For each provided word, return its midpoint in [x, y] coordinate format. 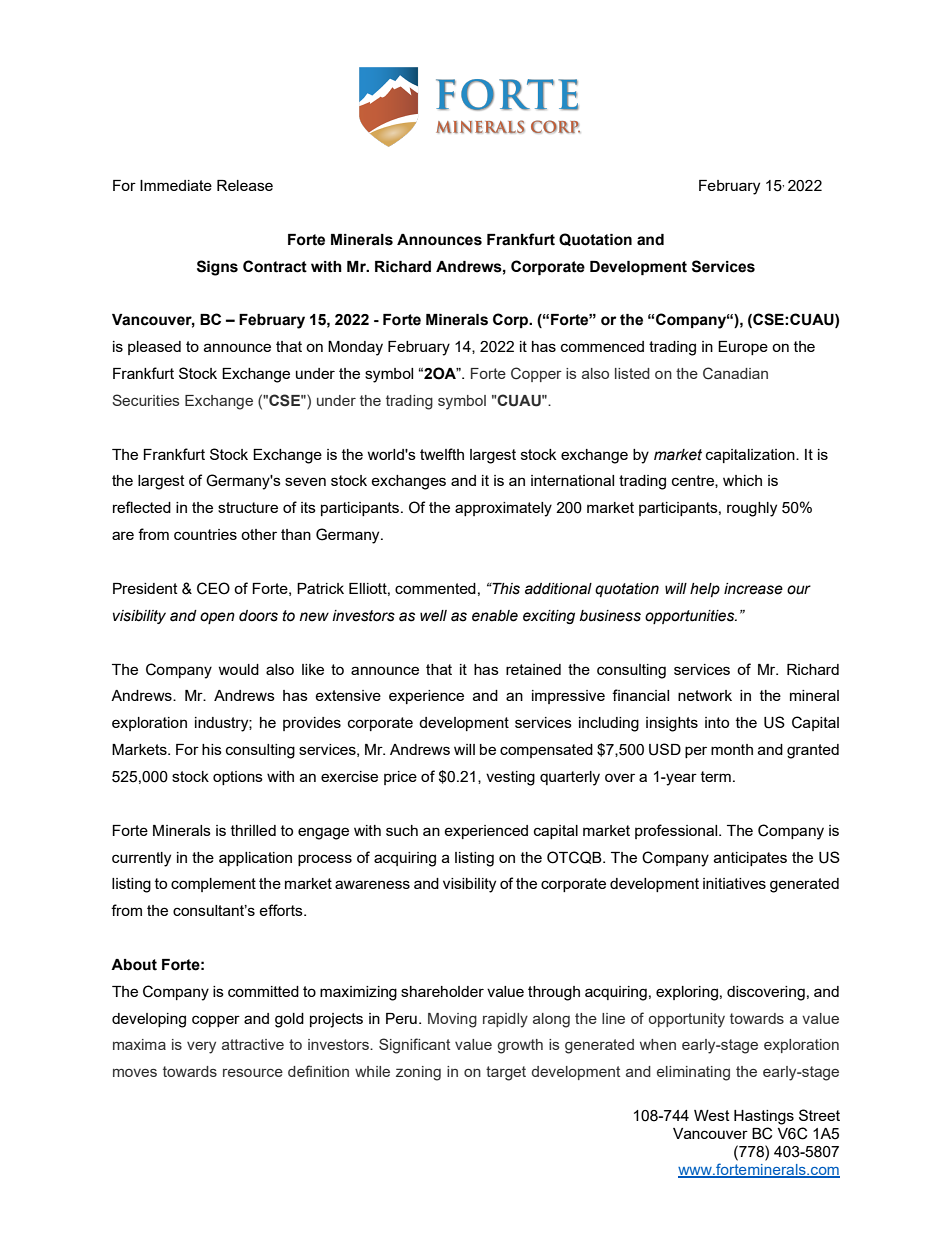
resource [253, 1073]
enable [495, 616]
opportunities [691, 617]
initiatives [734, 883]
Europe [743, 348]
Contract [275, 266]
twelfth [442, 454]
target [506, 1073]
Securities [145, 400]
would [238, 669]
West [712, 1115]
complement [213, 885]
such [402, 830]
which [742, 480]
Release [245, 185]
